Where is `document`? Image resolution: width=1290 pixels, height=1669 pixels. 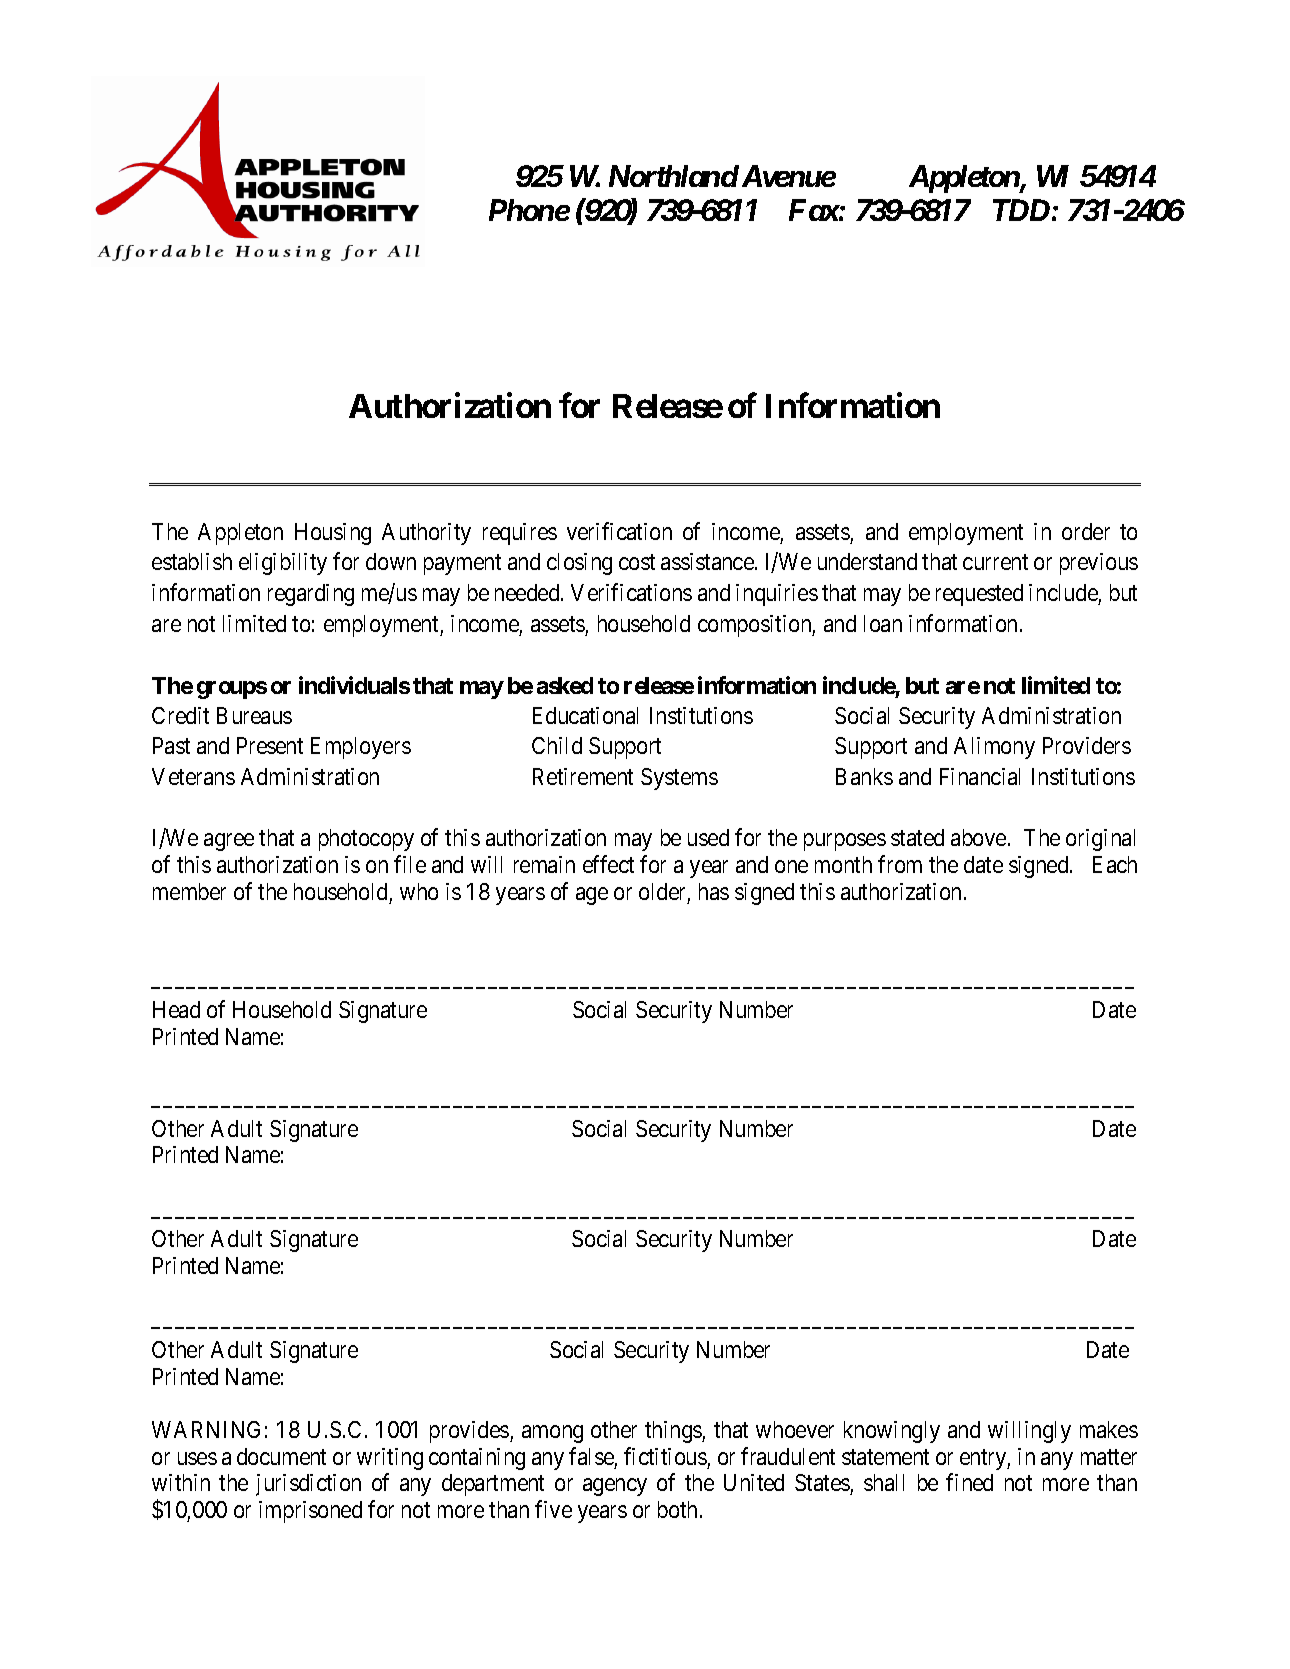 document is located at coordinates (281, 1456).
